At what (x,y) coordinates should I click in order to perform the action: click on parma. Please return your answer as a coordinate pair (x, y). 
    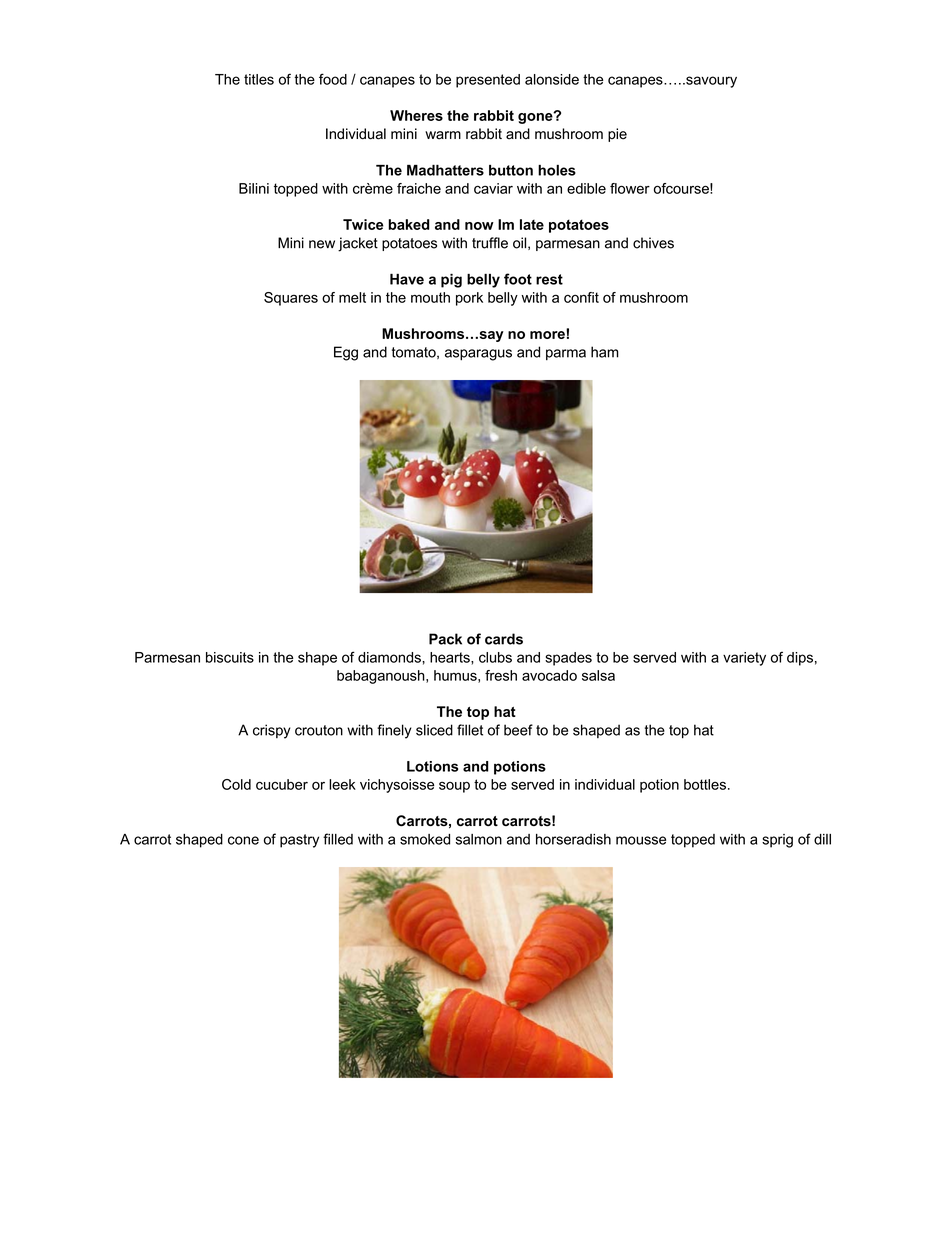
    Looking at the image, I should click on (566, 354).
